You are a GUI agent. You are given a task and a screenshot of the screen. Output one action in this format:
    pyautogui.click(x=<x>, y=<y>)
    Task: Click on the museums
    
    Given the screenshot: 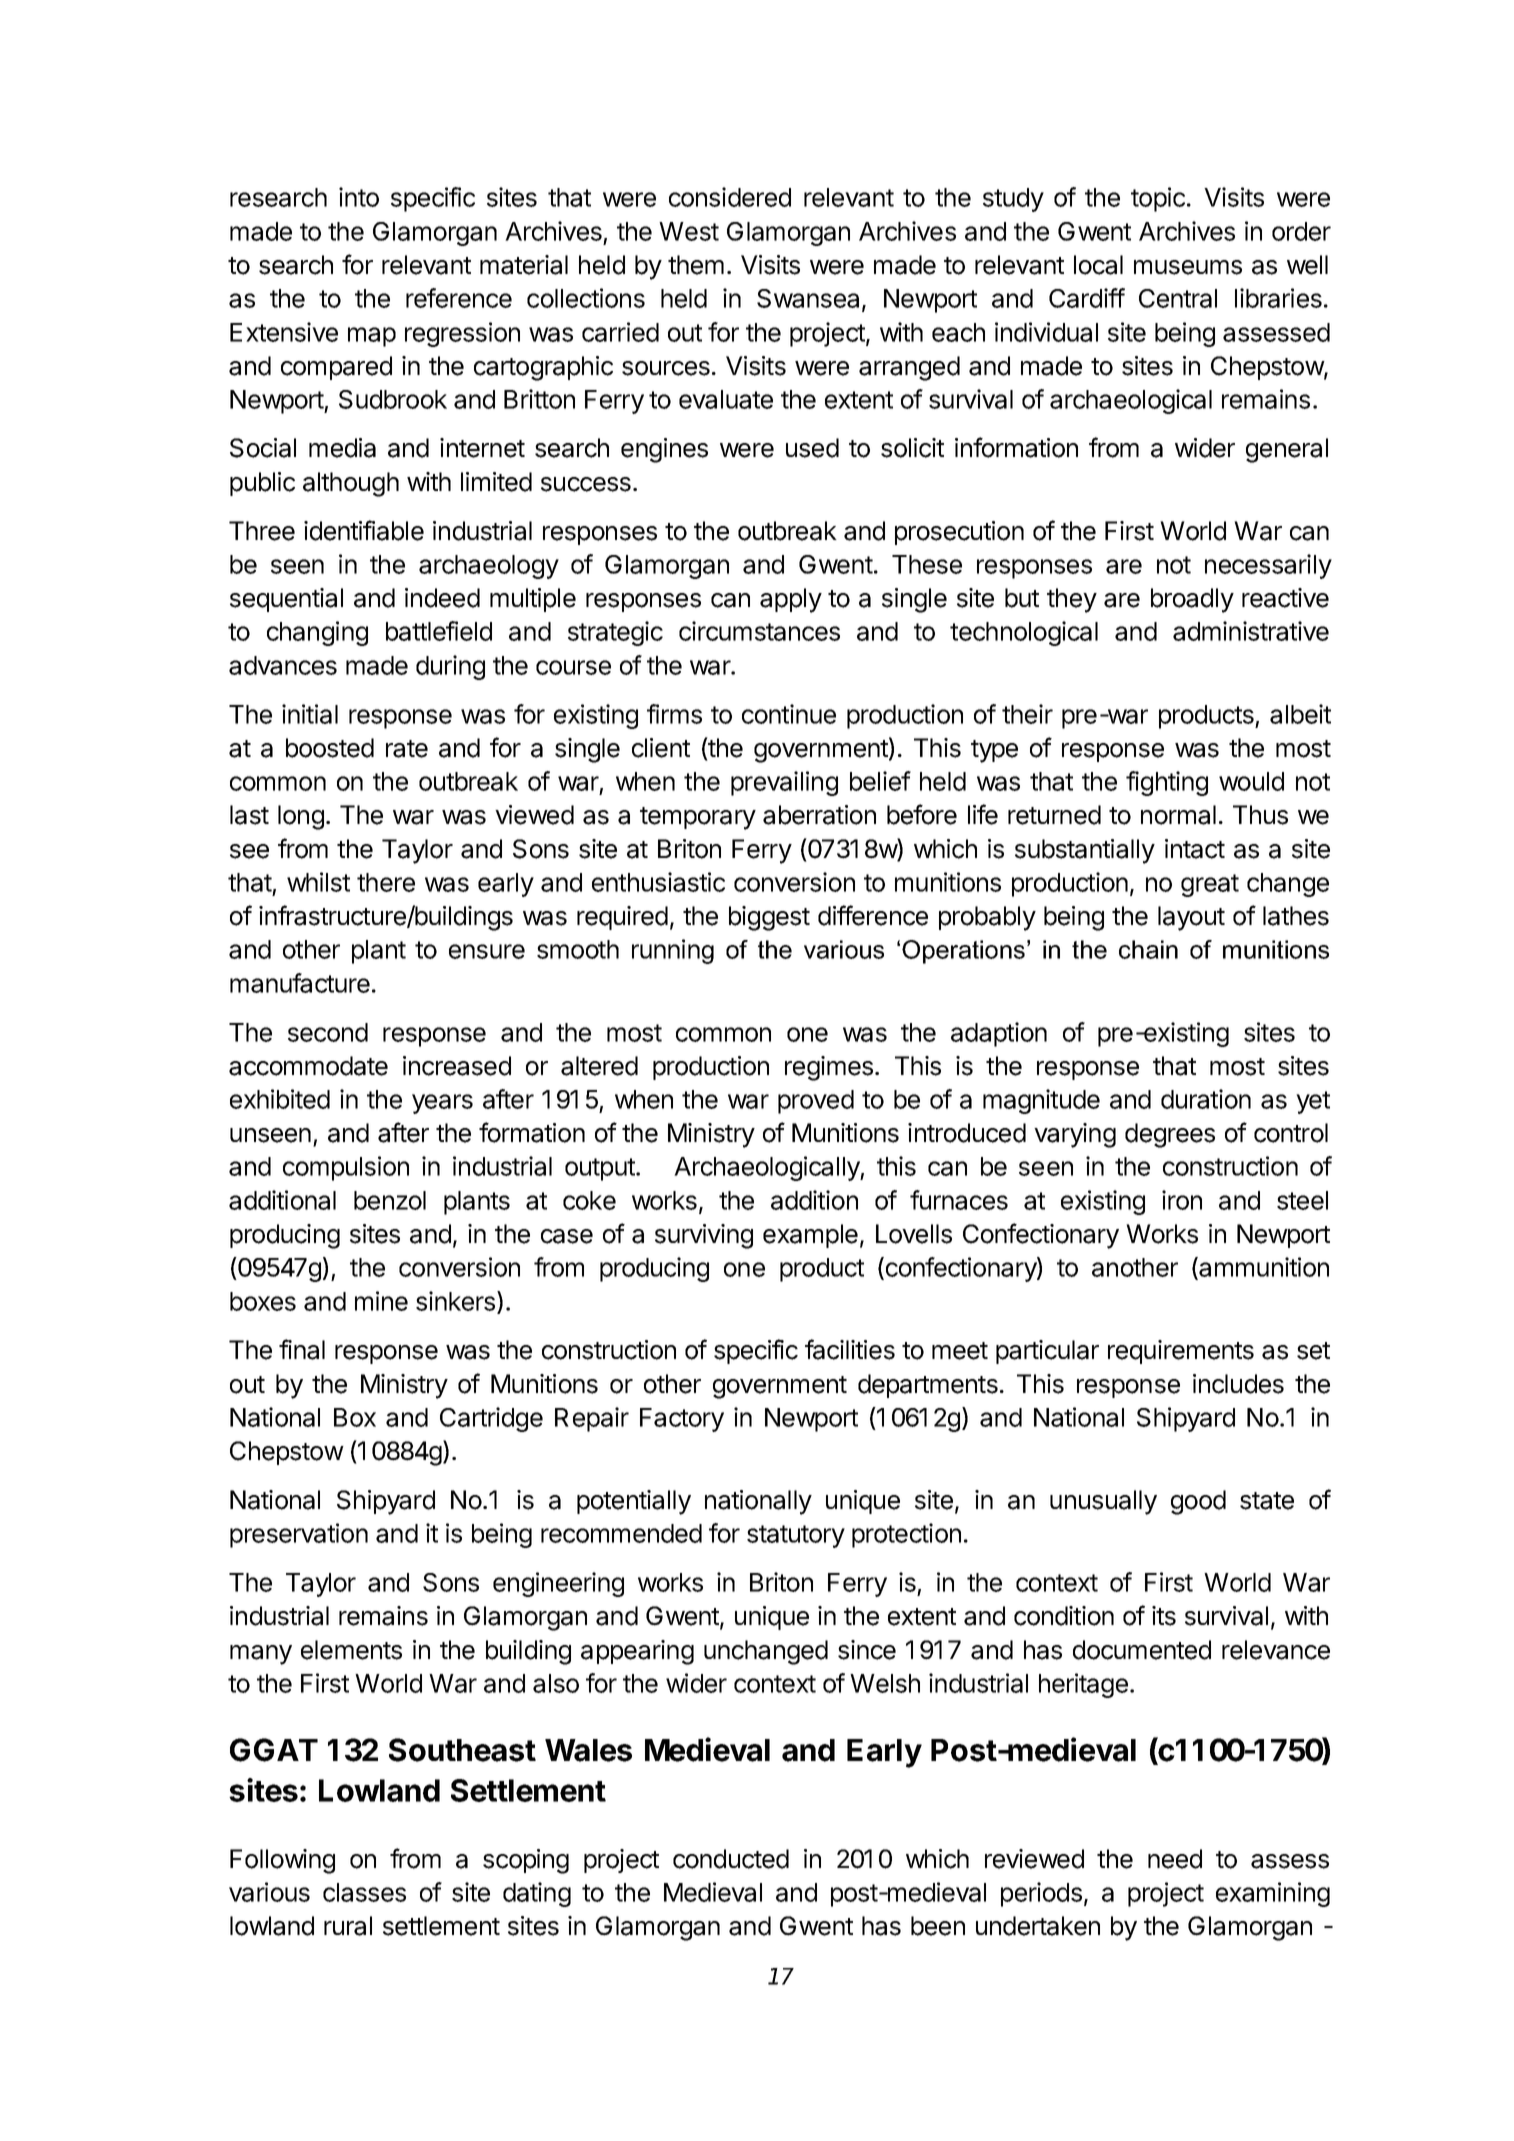 What is the action you would take?
    pyautogui.click(x=1188, y=267)
